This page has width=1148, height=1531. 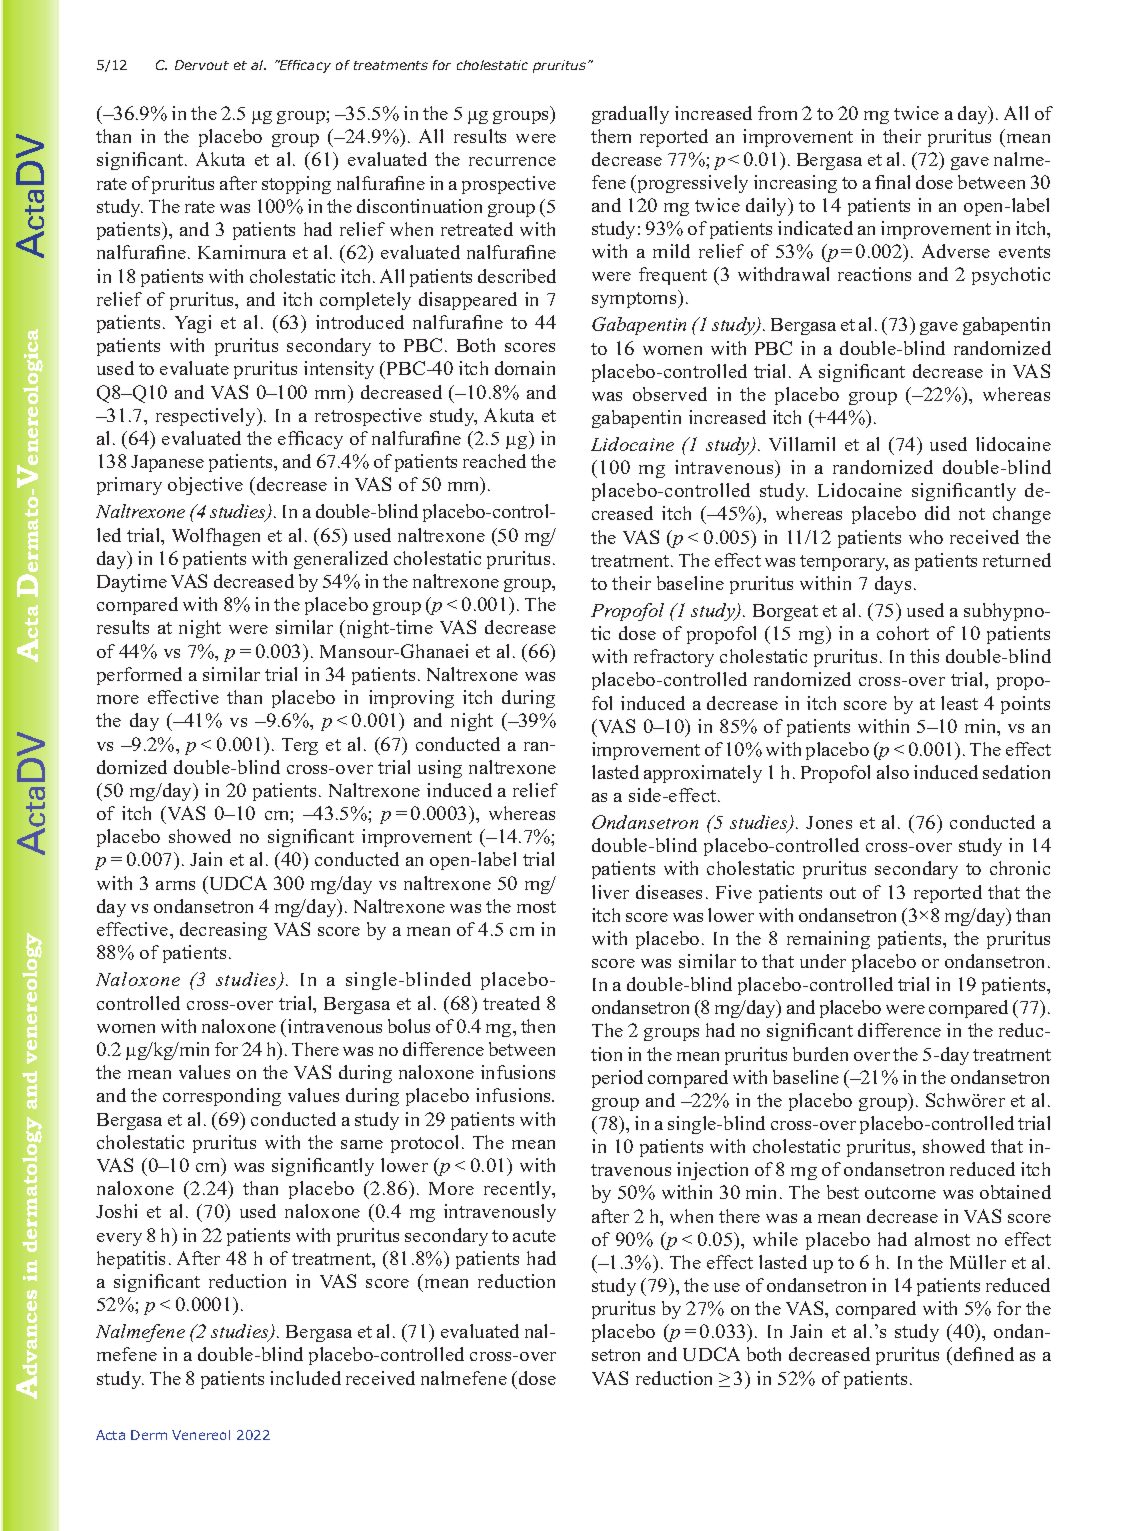 I want to click on included, so click(x=305, y=1378).
